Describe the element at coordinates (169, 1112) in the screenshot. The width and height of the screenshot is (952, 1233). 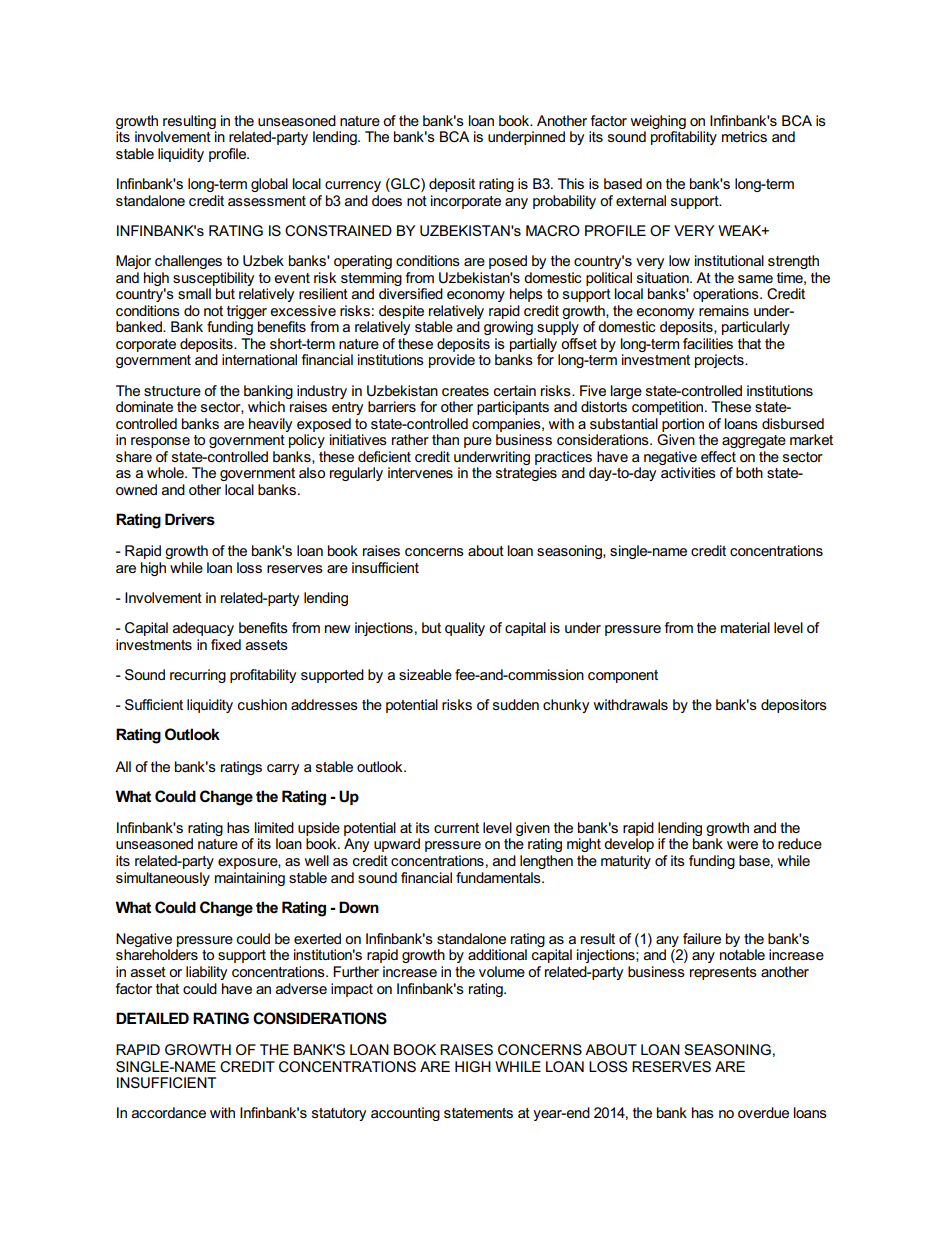
I see `accordance` at that location.
